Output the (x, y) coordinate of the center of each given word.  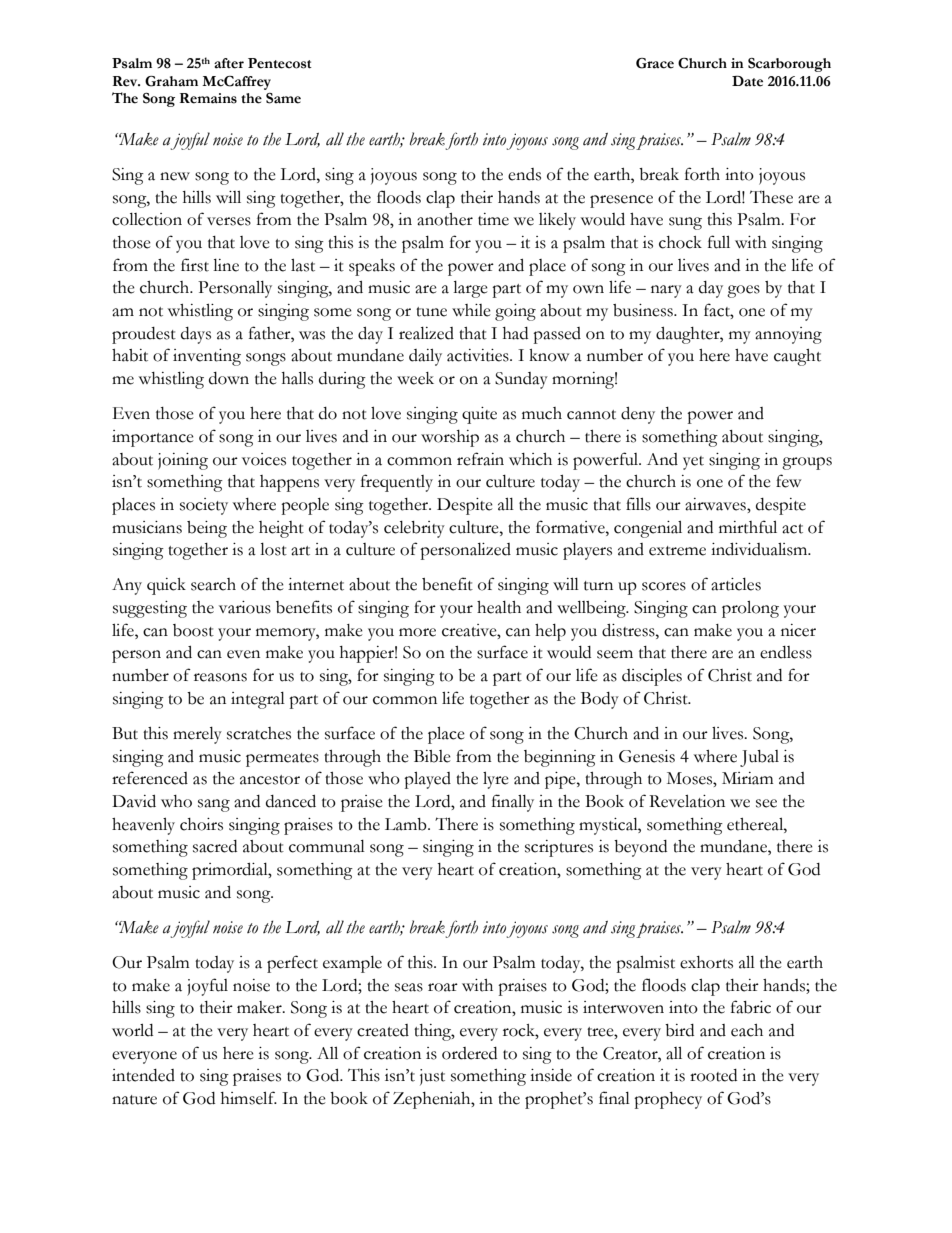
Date (747, 81)
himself (249, 1098)
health (499, 607)
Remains (208, 98)
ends (524, 174)
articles (736, 584)
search (213, 584)
